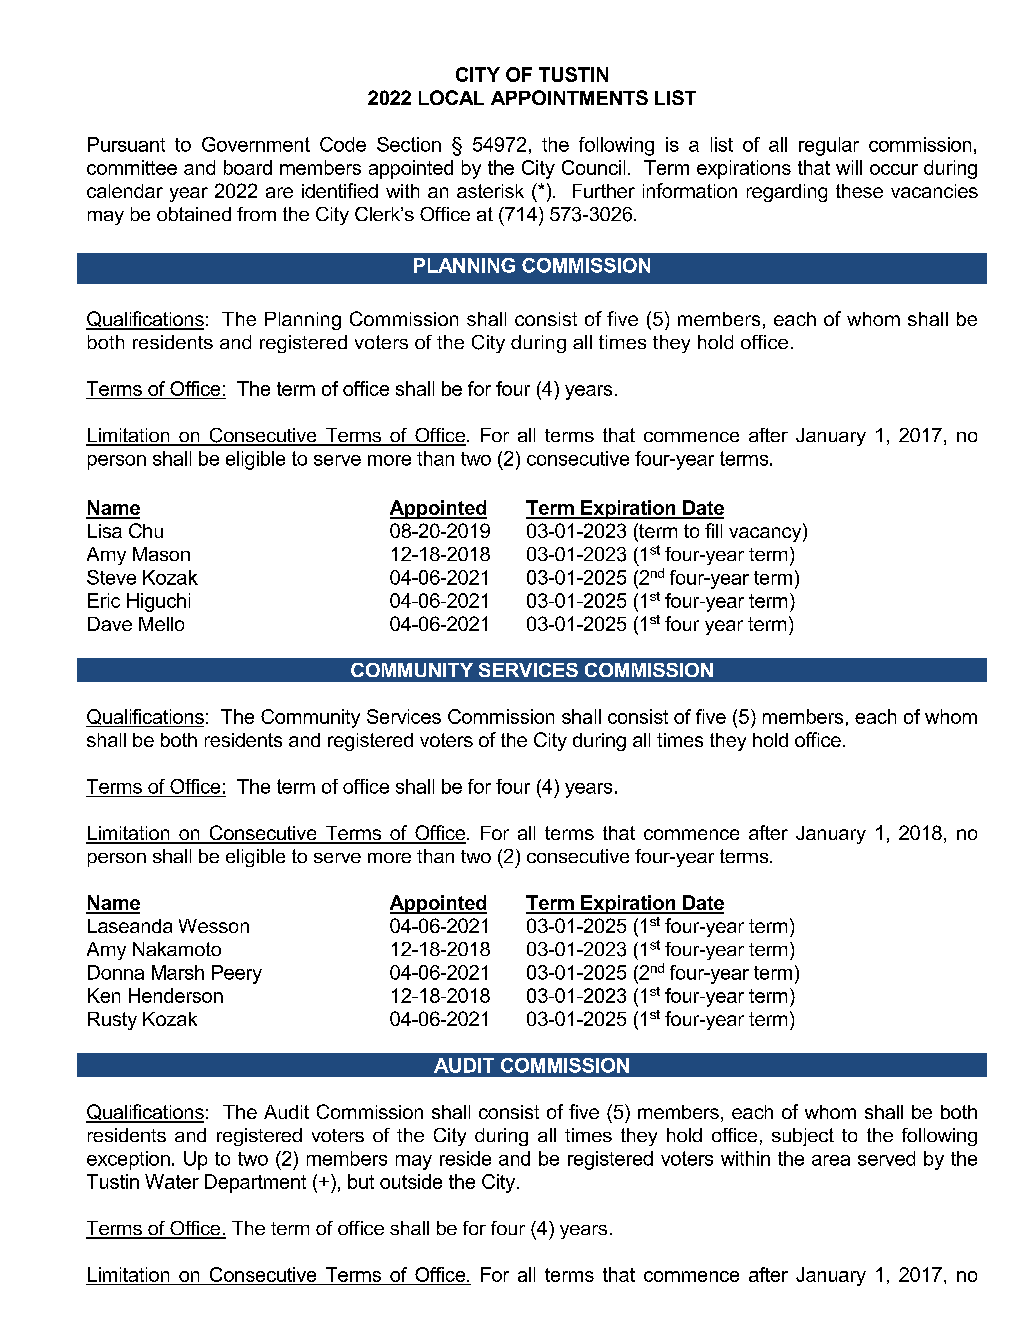  I want to click on vacancy, so click(766, 534).
